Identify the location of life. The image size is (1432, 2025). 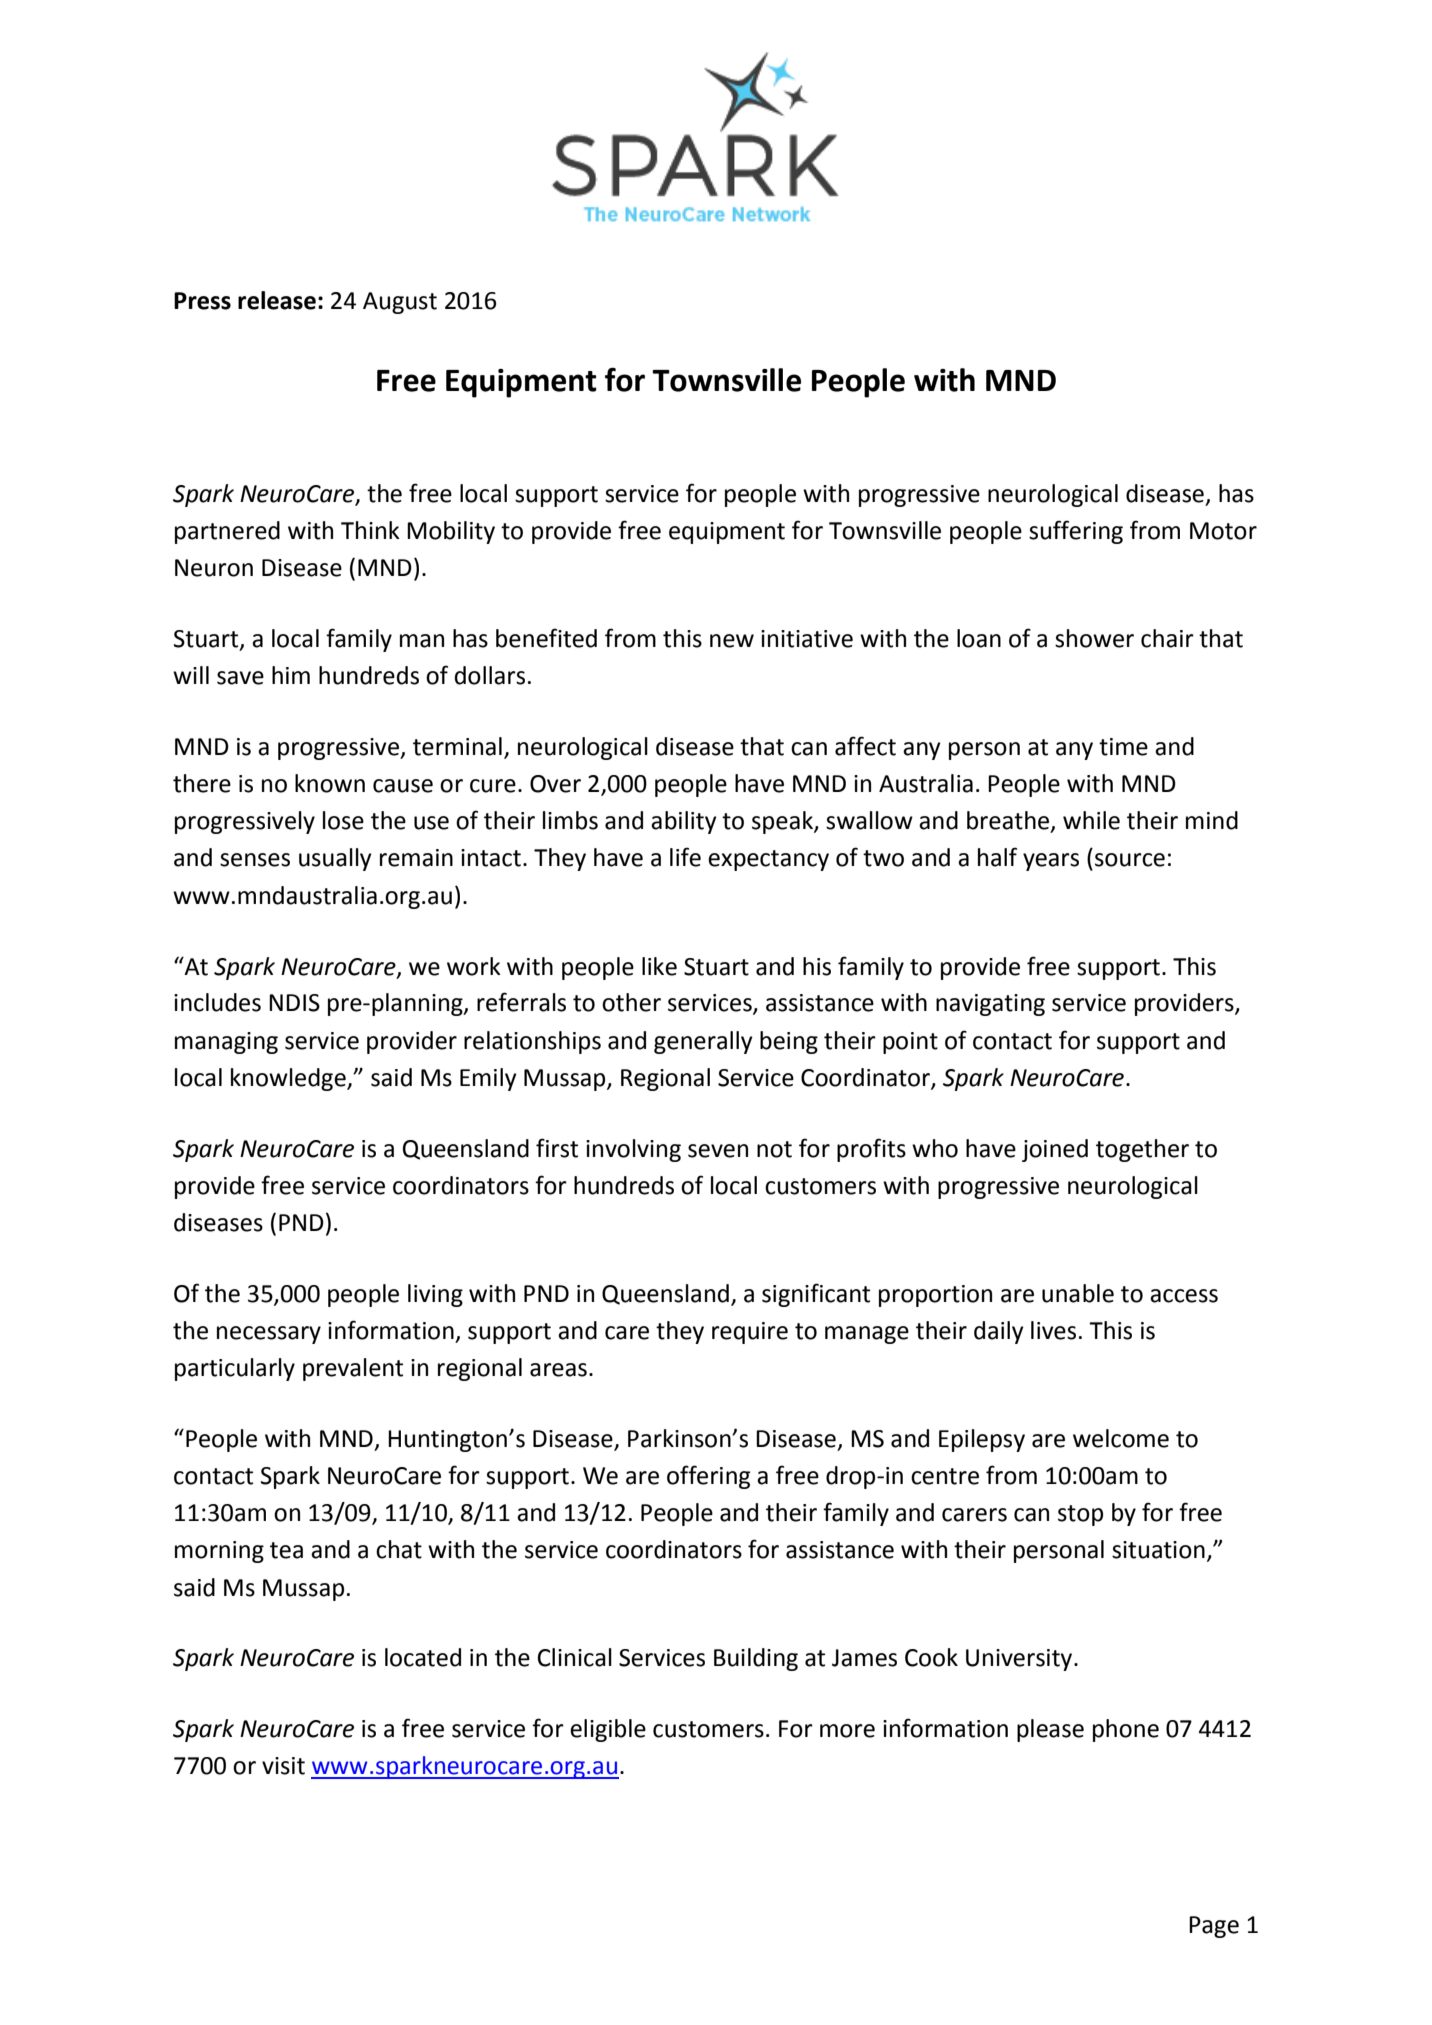
(685, 857).
